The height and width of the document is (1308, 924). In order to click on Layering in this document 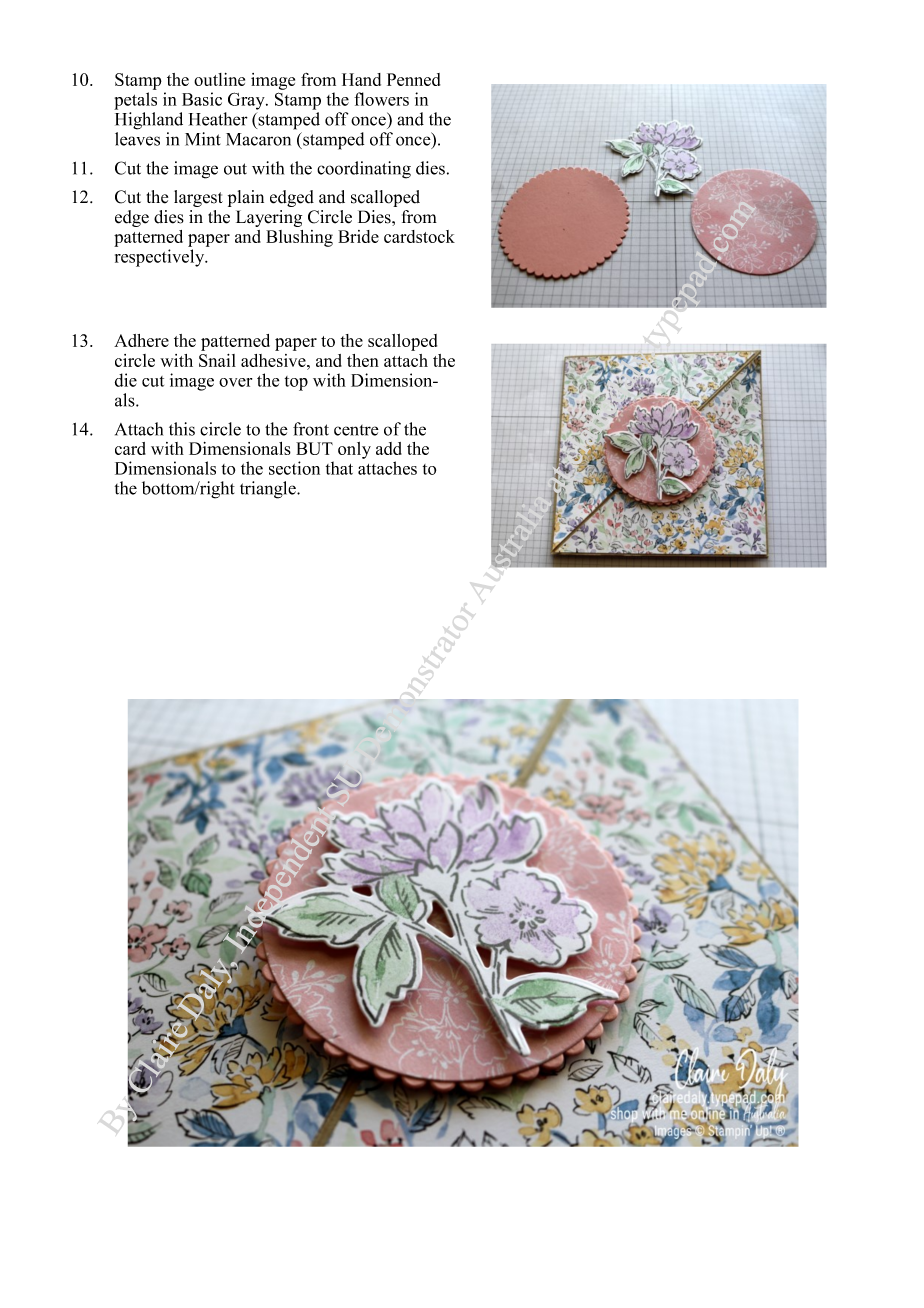, I will do `click(269, 218)`.
